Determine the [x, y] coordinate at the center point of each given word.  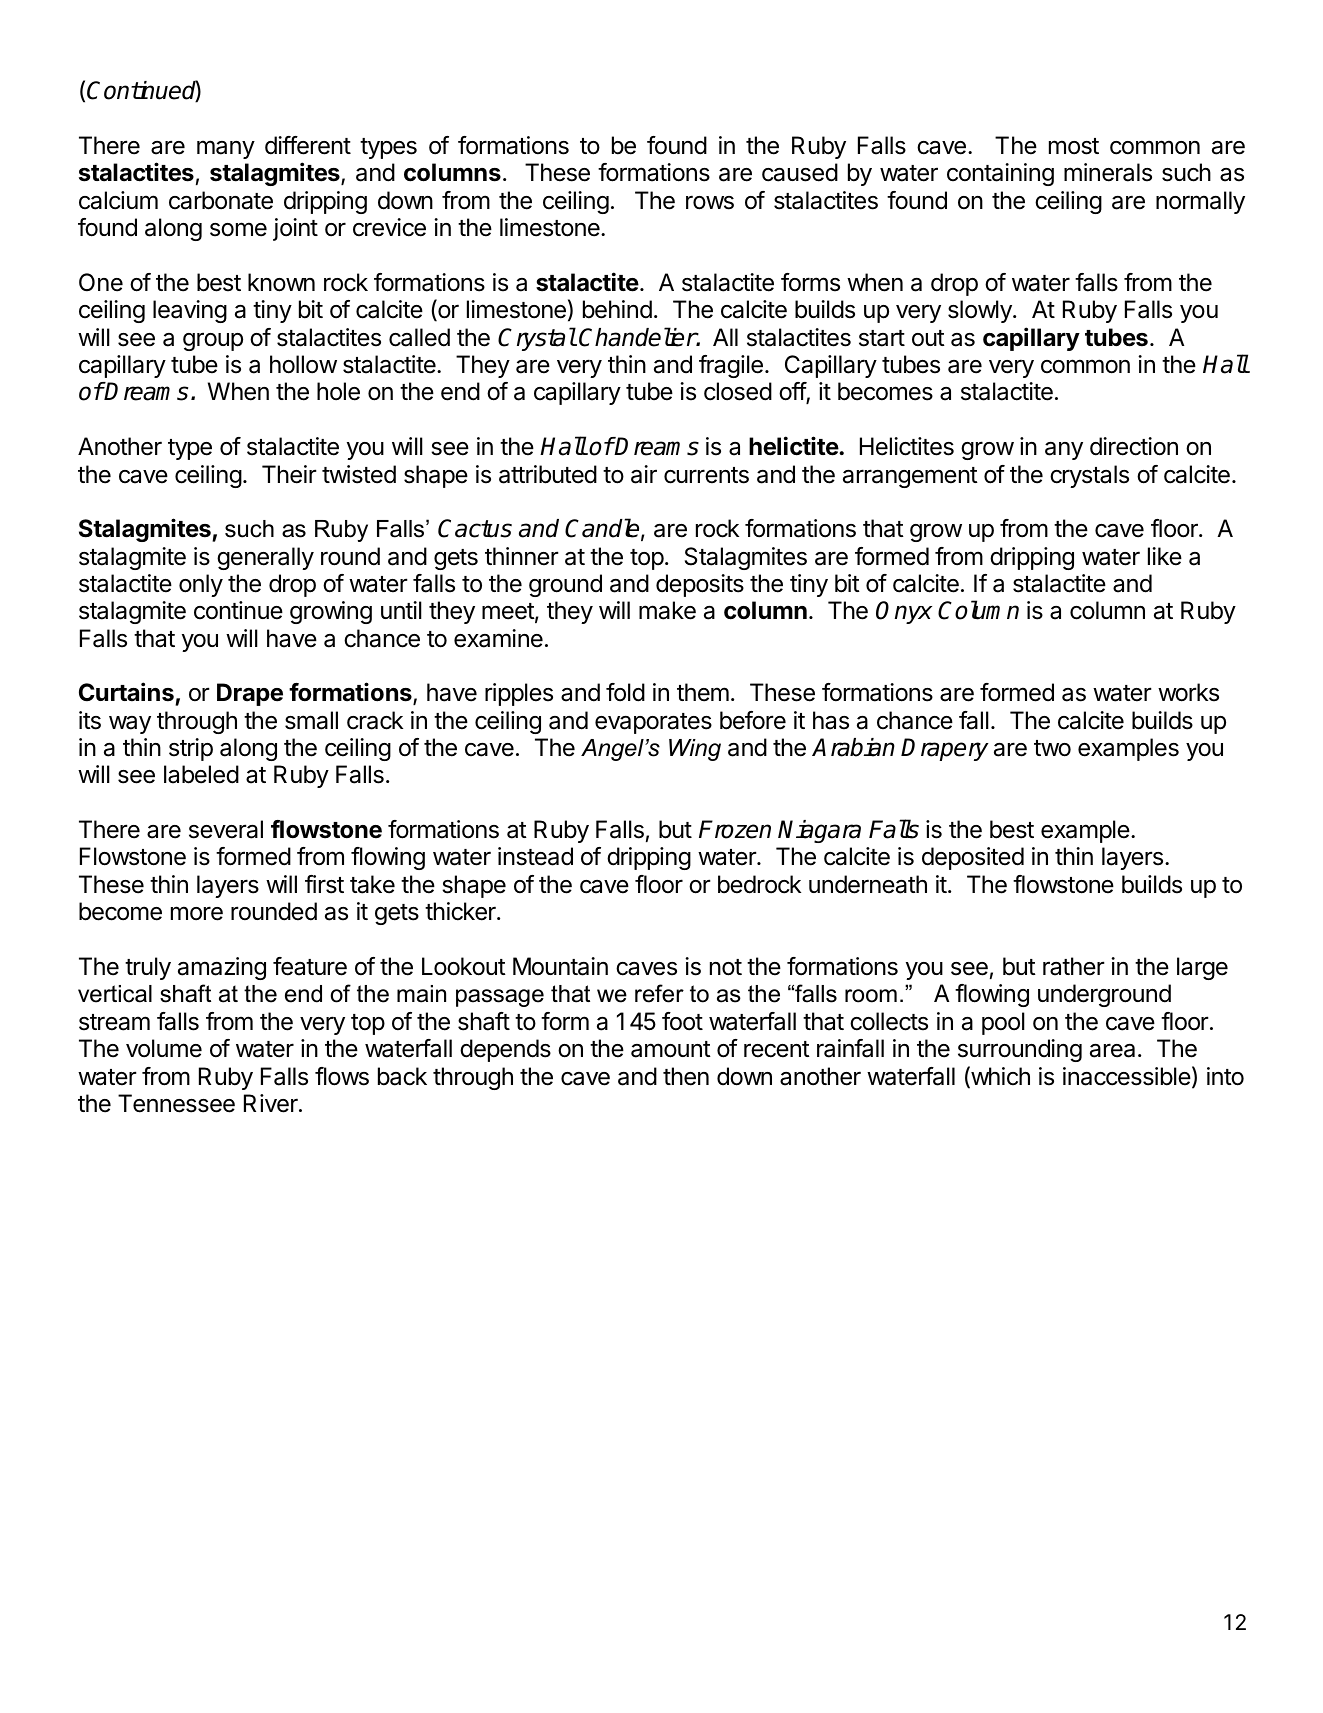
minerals [1108, 172]
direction [1134, 446]
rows [710, 202]
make [667, 610]
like [1165, 556]
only [201, 585]
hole [338, 391]
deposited [973, 858]
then [686, 1076]
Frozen [735, 829]
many [226, 149]
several [226, 829]
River [272, 1103]
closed [738, 391]
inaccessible [1127, 1076]
